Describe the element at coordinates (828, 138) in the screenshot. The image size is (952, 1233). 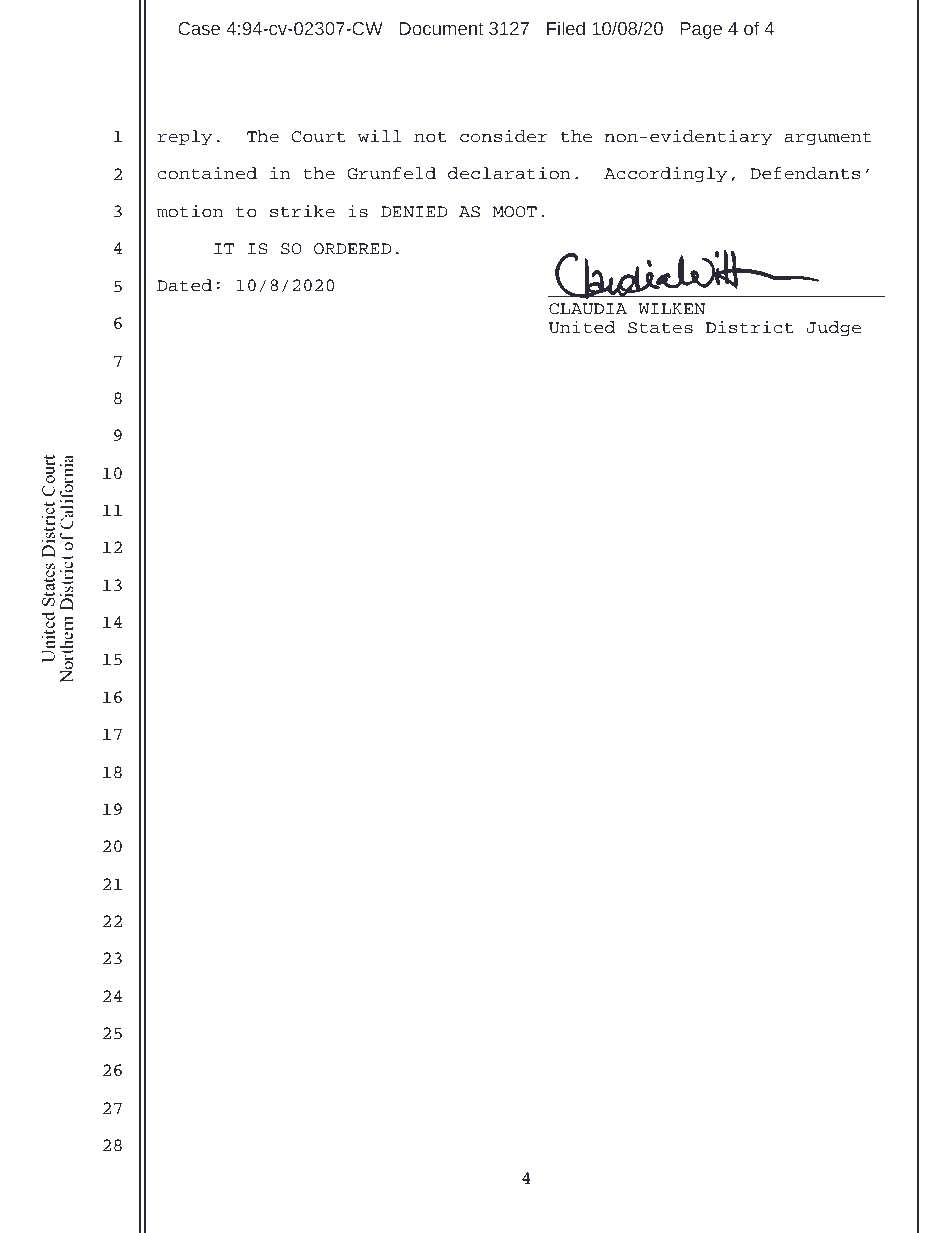
I see `argument` at that location.
